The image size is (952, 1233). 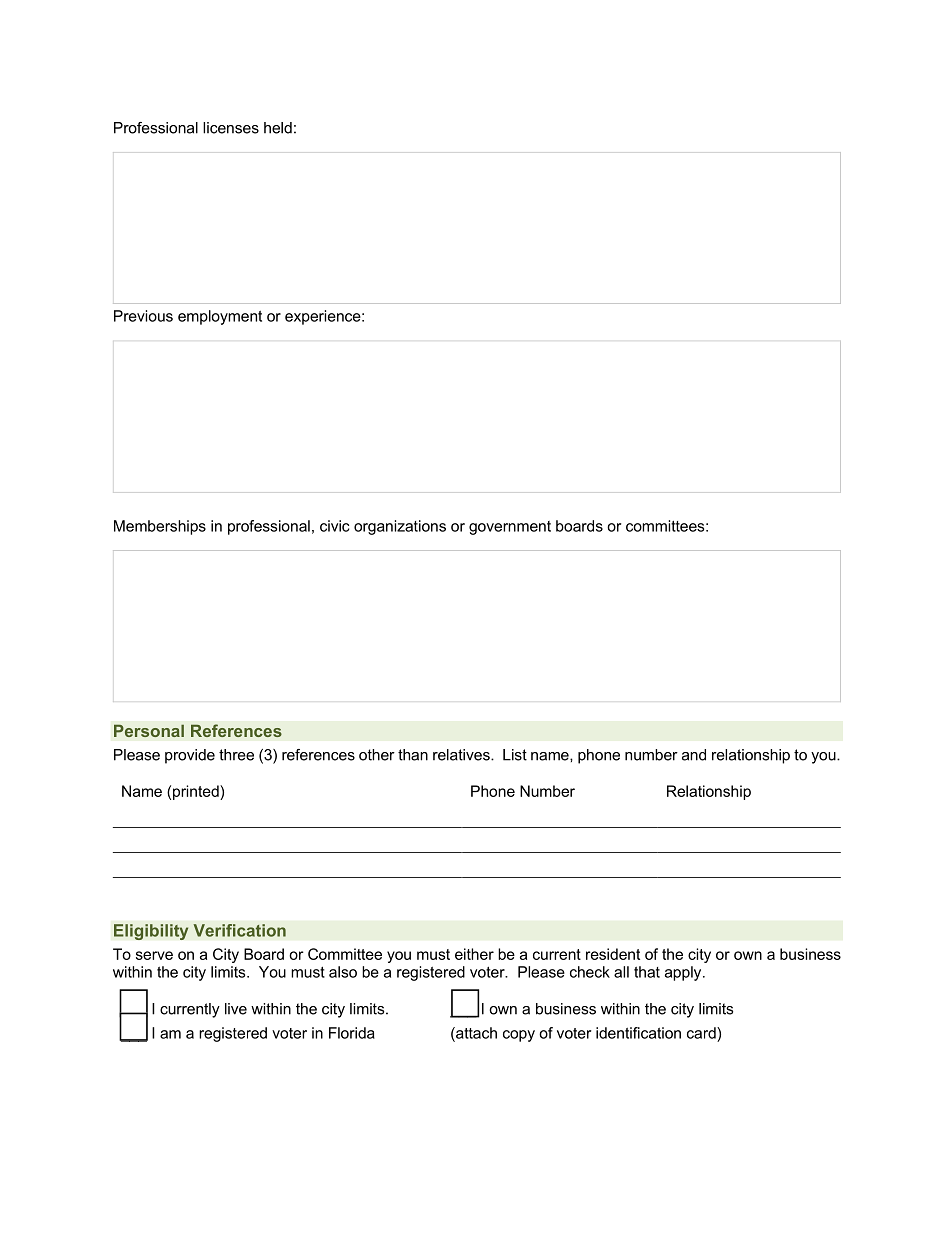 What do you see at coordinates (278, 128) in the document?
I see `held` at bounding box center [278, 128].
